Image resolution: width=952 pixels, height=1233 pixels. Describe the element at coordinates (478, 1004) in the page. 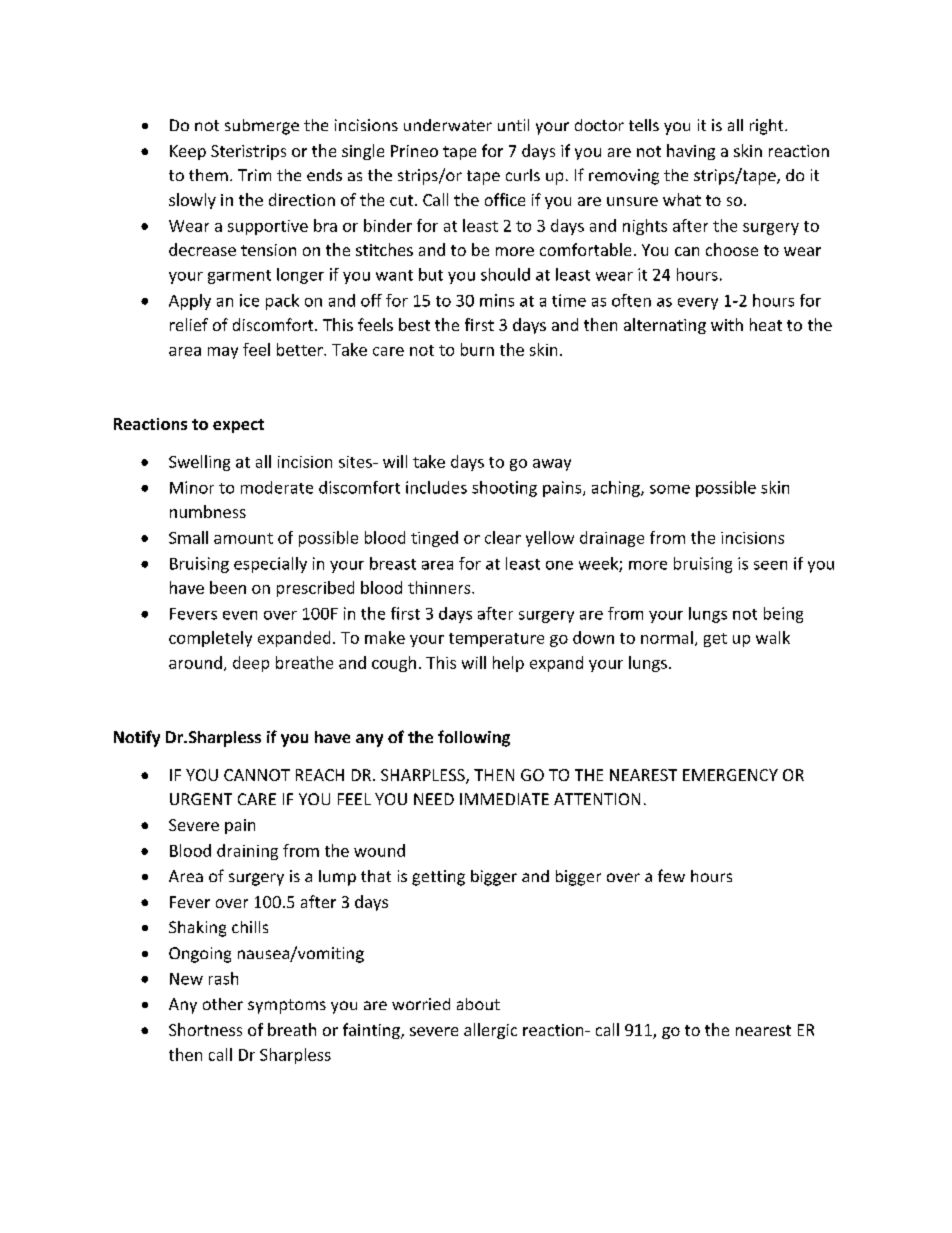

I see `about` at that location.
